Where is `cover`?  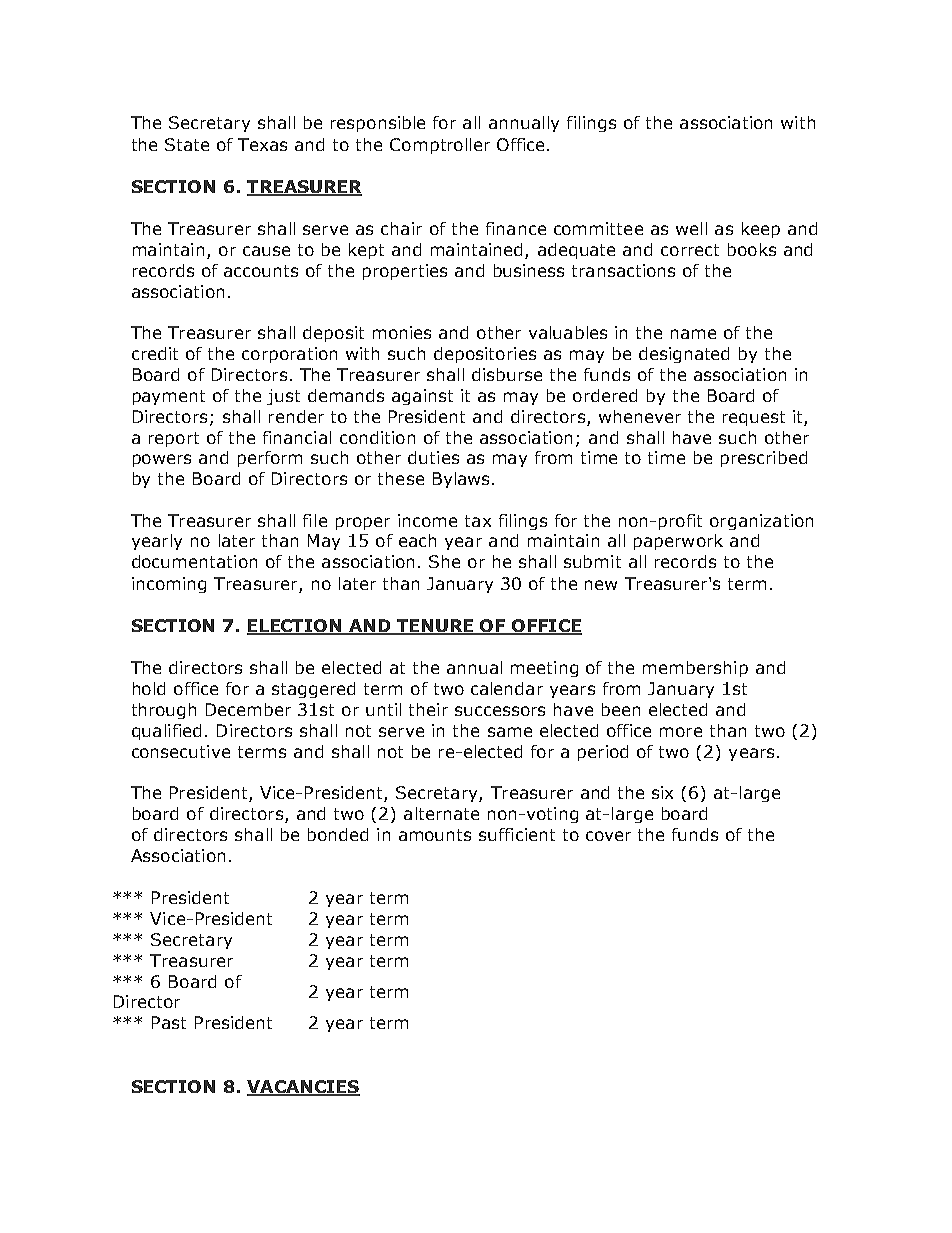 cover is located at coordinates (608, 836).
